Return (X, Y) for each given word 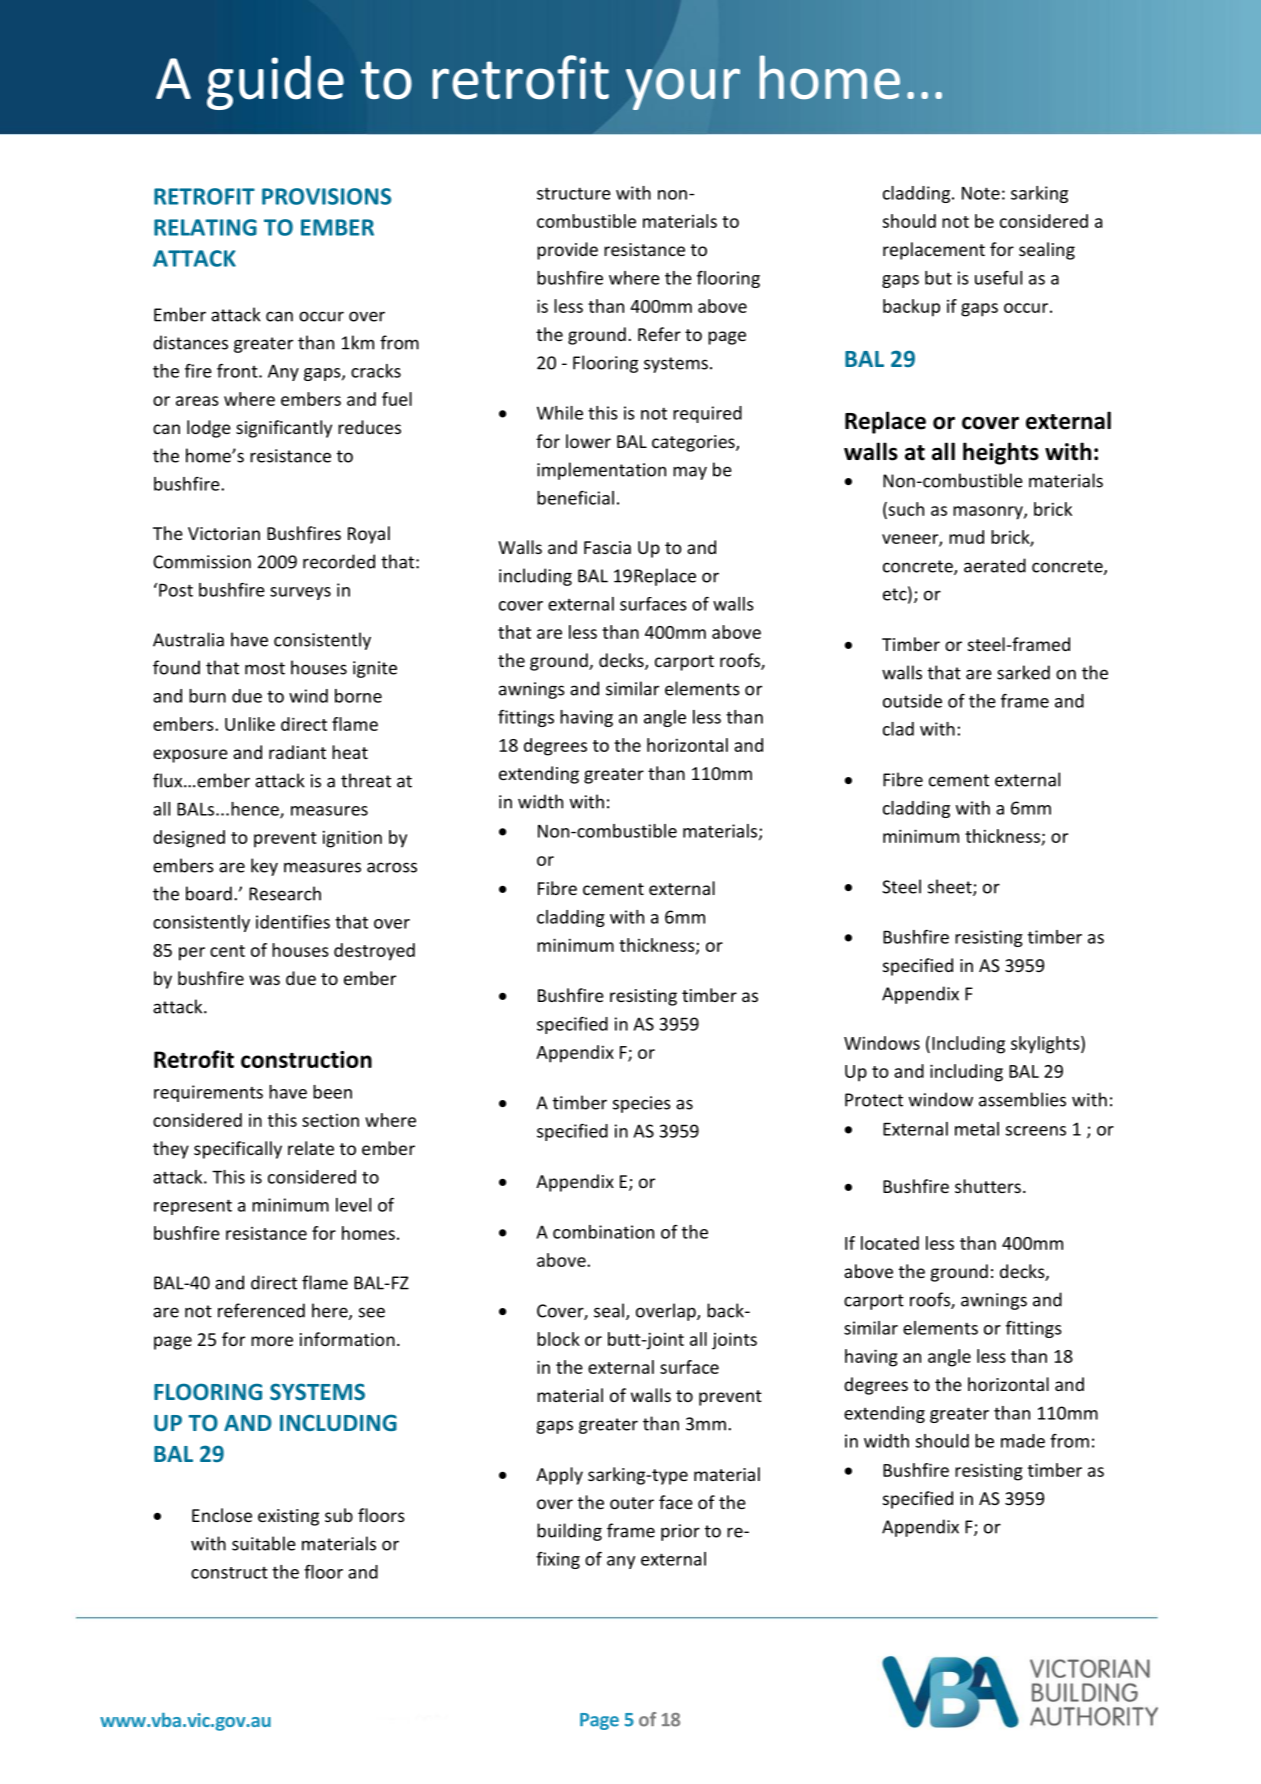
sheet (951, 887)
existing (288, 1517)
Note (981, 193)
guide (275, 82)
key (264, 867)
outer (632, 1503)
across (392, 867)
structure (574, 193)
